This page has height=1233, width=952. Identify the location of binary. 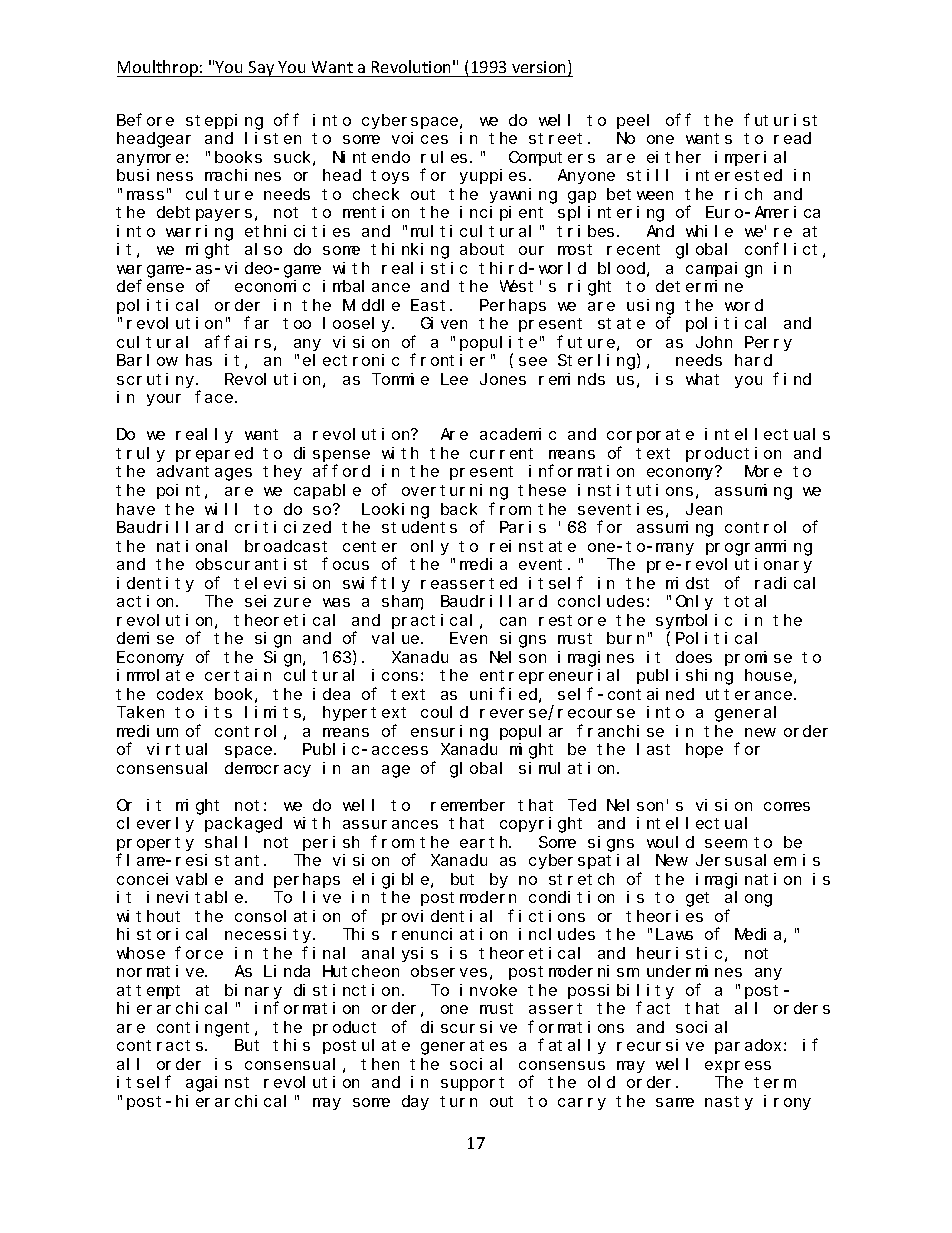
(253, 991).
